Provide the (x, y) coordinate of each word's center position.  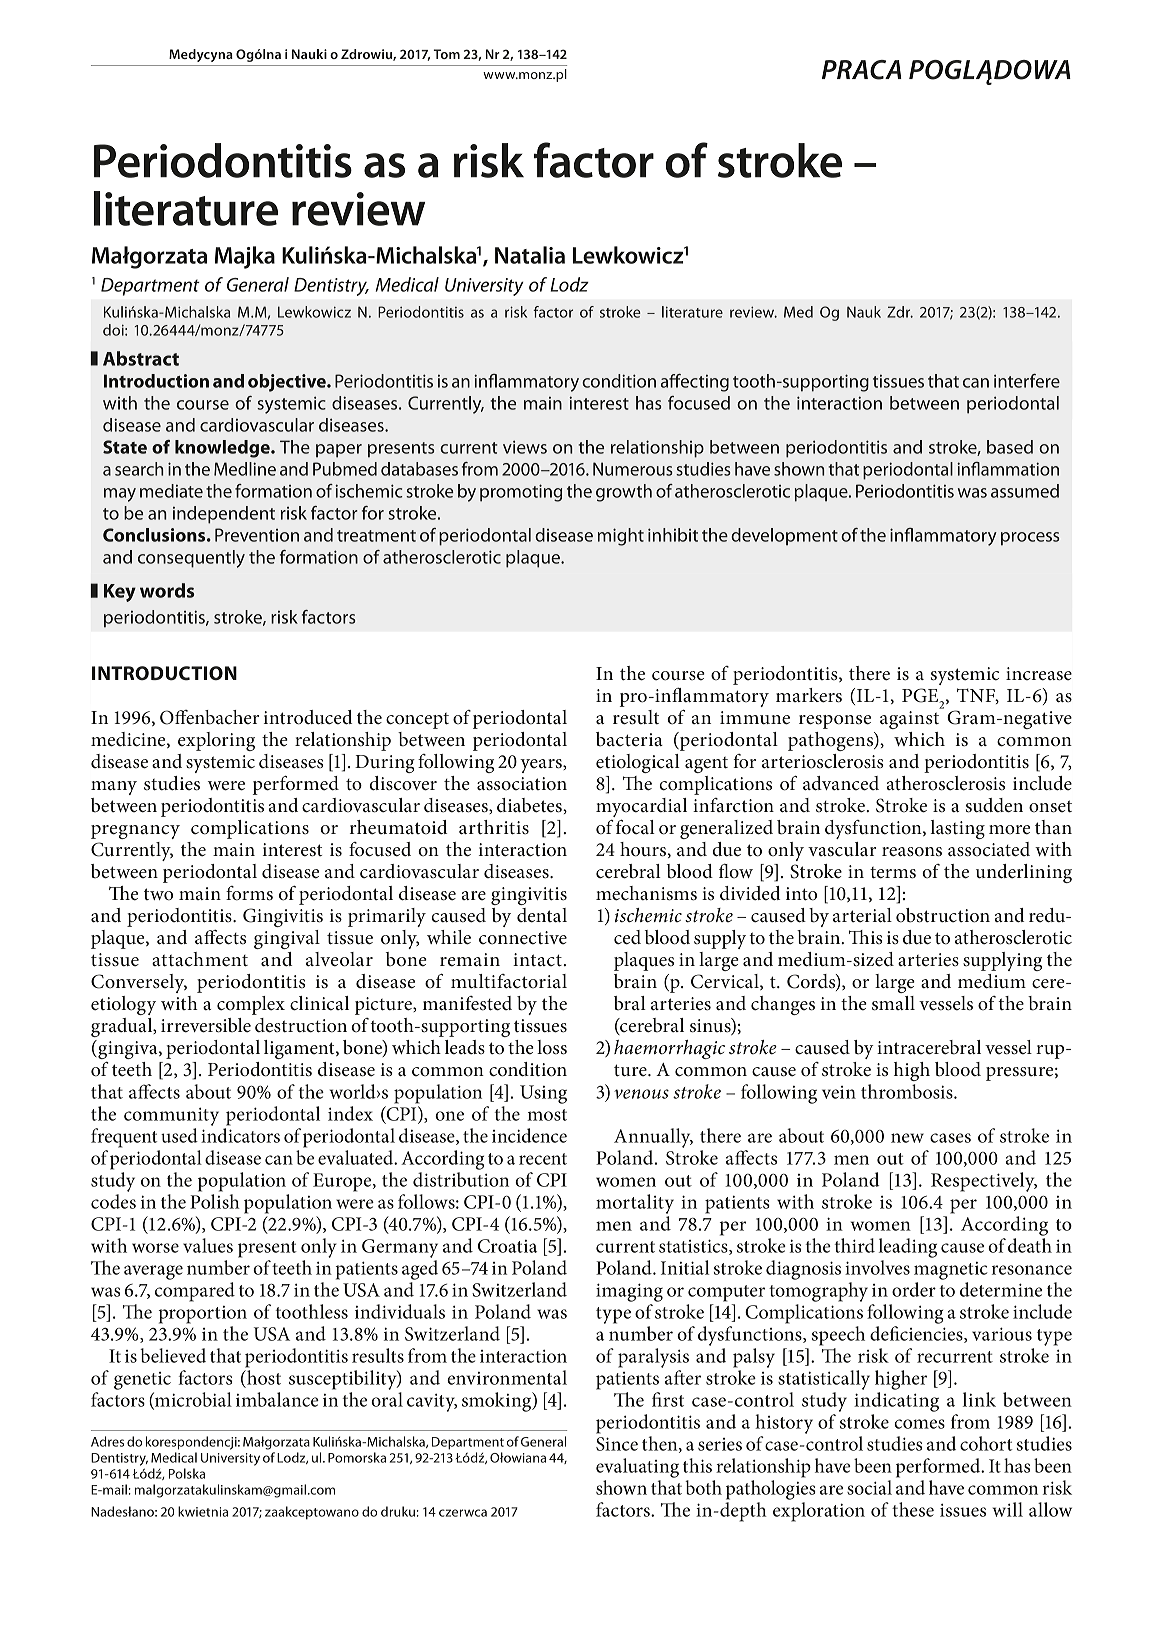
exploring (216, 741)
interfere (1027, 381)
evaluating (637, 1468)
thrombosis (908, 1091)
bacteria (629, 739)
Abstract (141, 358)
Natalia (530, 255)
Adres (107, 1441)
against (909, 720)
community (171, 1117)
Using (543, 1094)
